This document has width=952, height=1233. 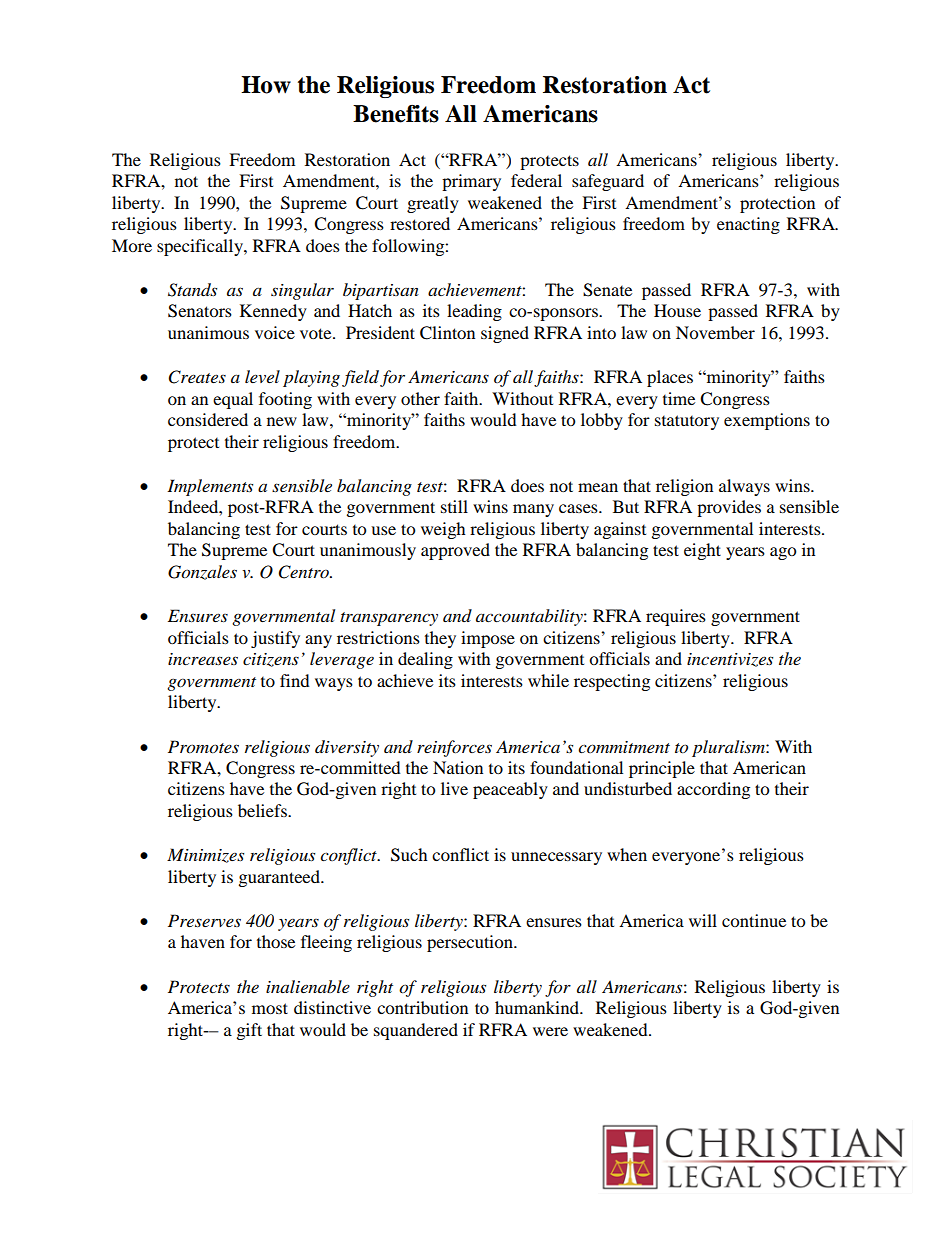 What do you see at coordinates (200, 311) in the document?
I see `Senators` at bounding box center [200, 311].
